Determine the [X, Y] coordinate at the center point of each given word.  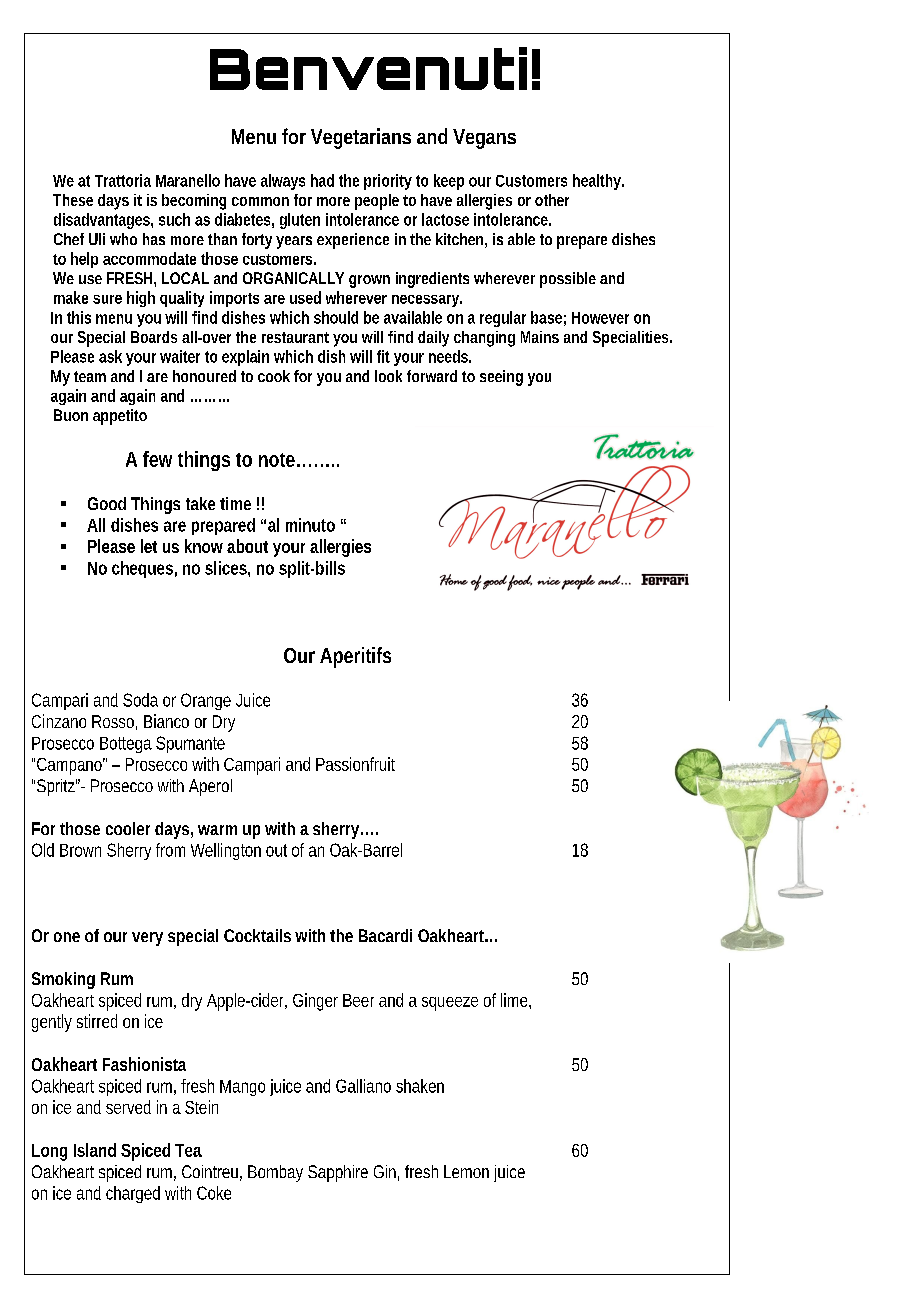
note [277, 460]
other [552, 200]
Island [95, 1150]
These [73, 200]
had [322, 180]
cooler [128, 828]
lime [515, 1000]
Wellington [226, 851]
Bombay [275, 1173]
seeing [501, 378]
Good [107, 503]
